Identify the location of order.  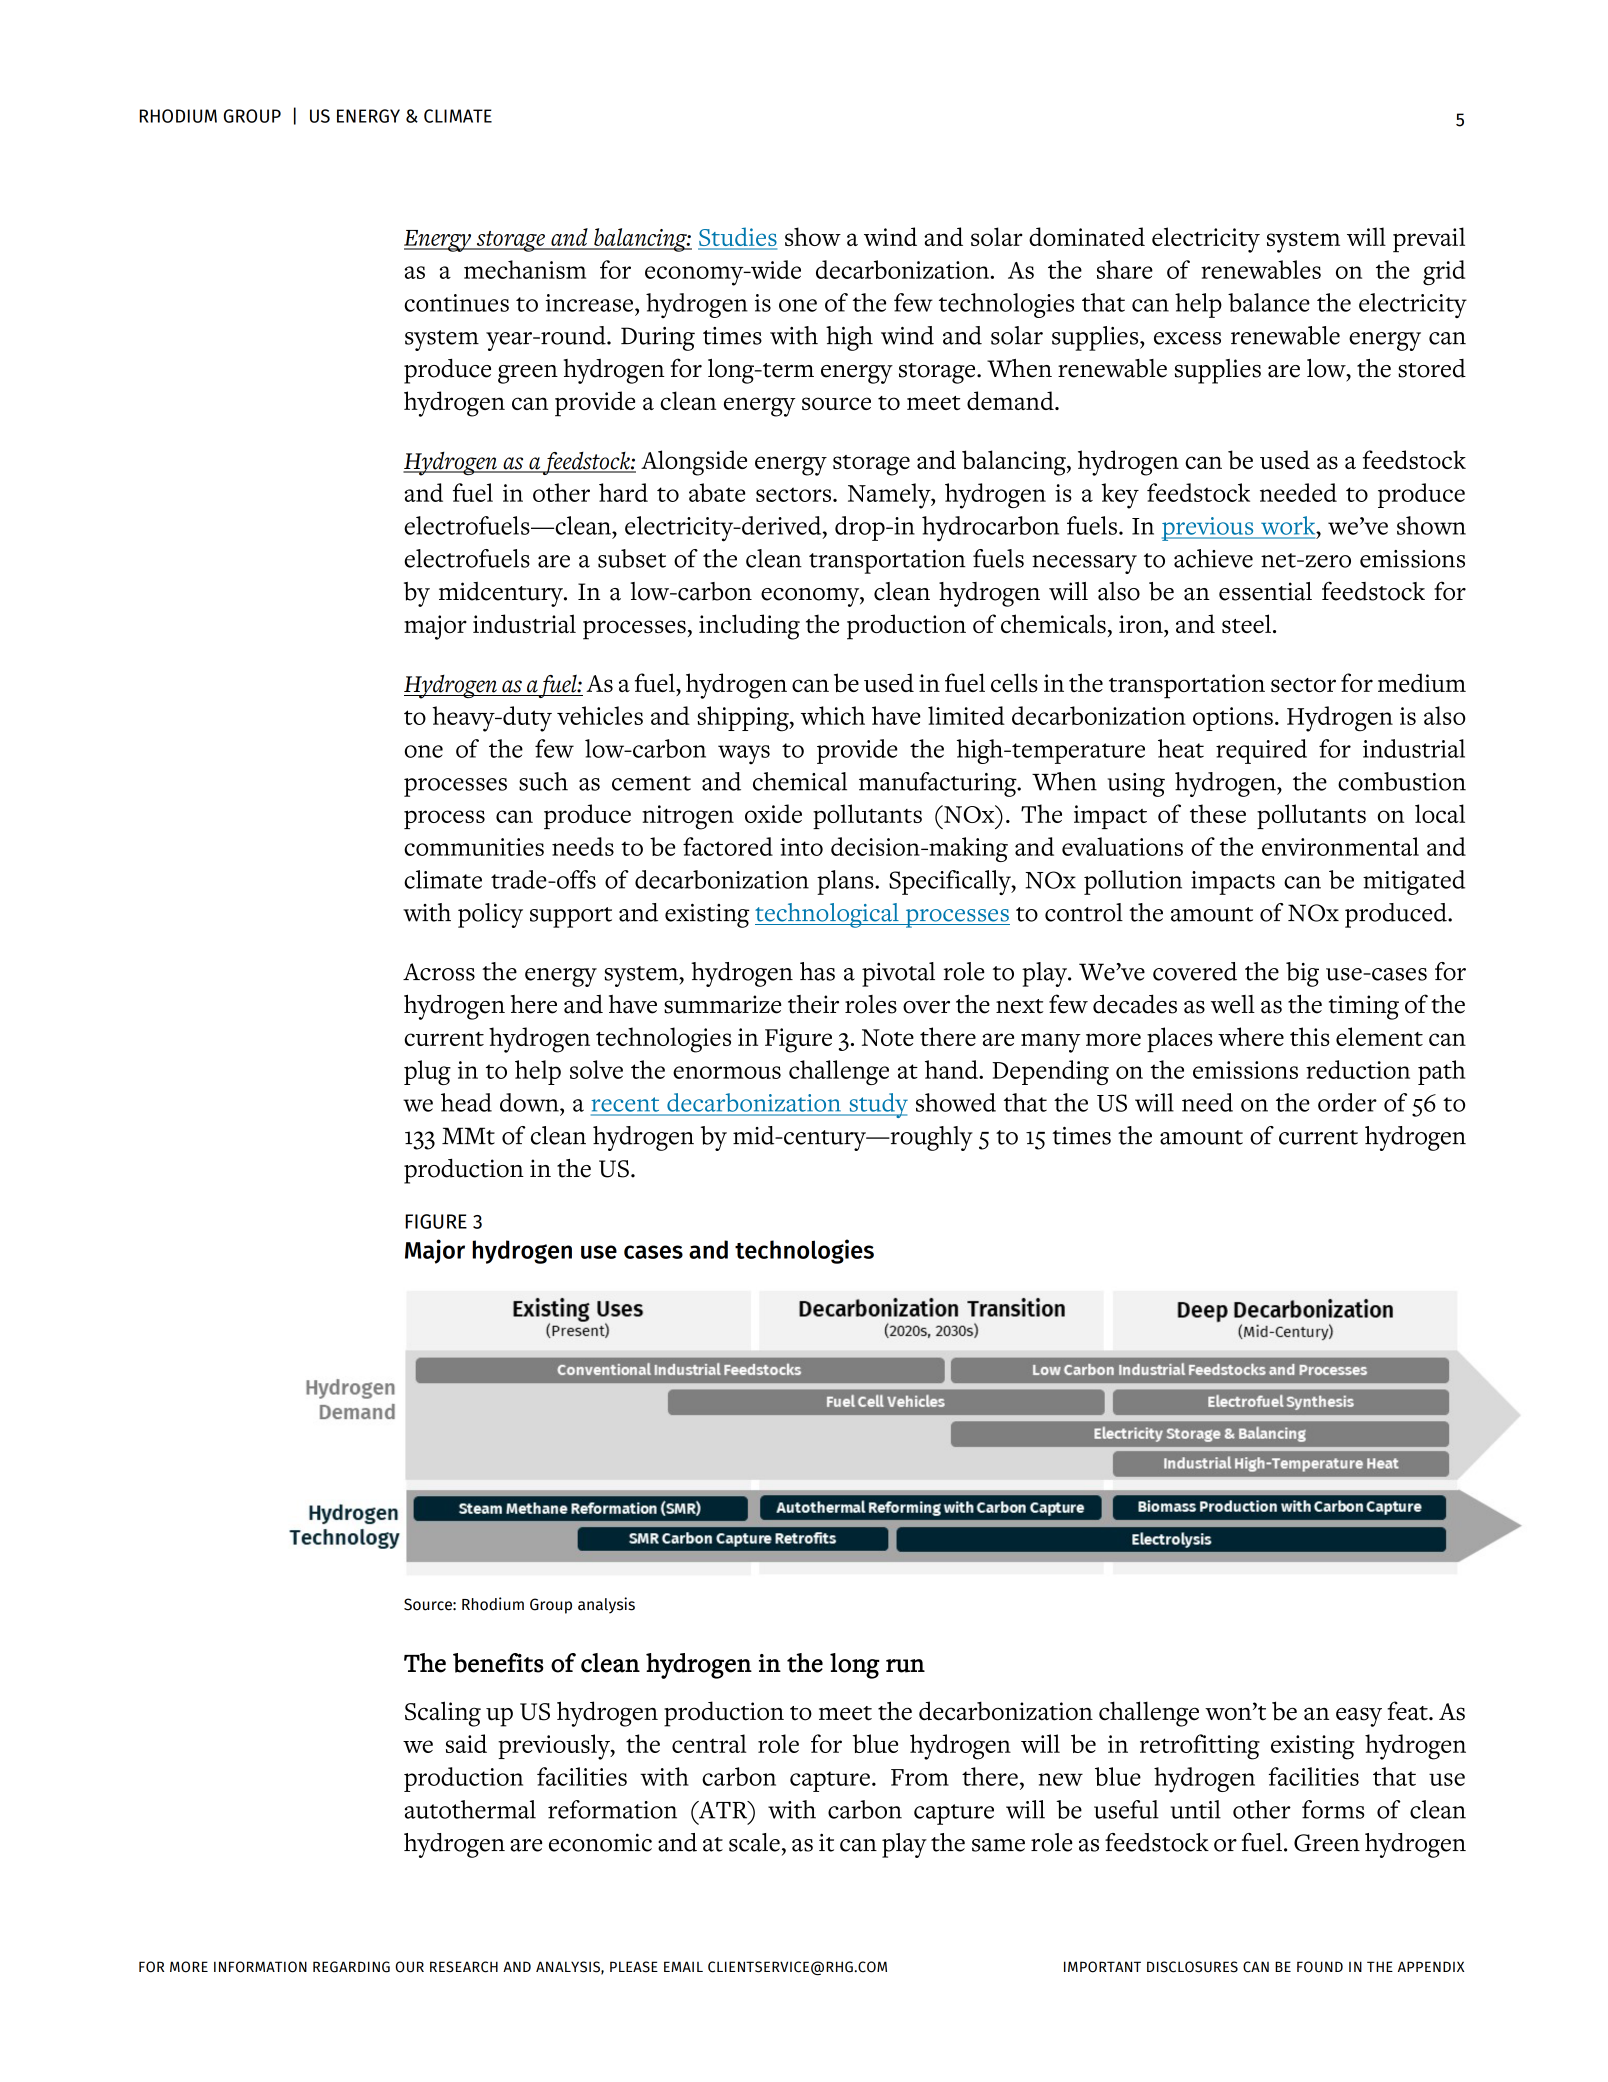
(1347, 1102).
